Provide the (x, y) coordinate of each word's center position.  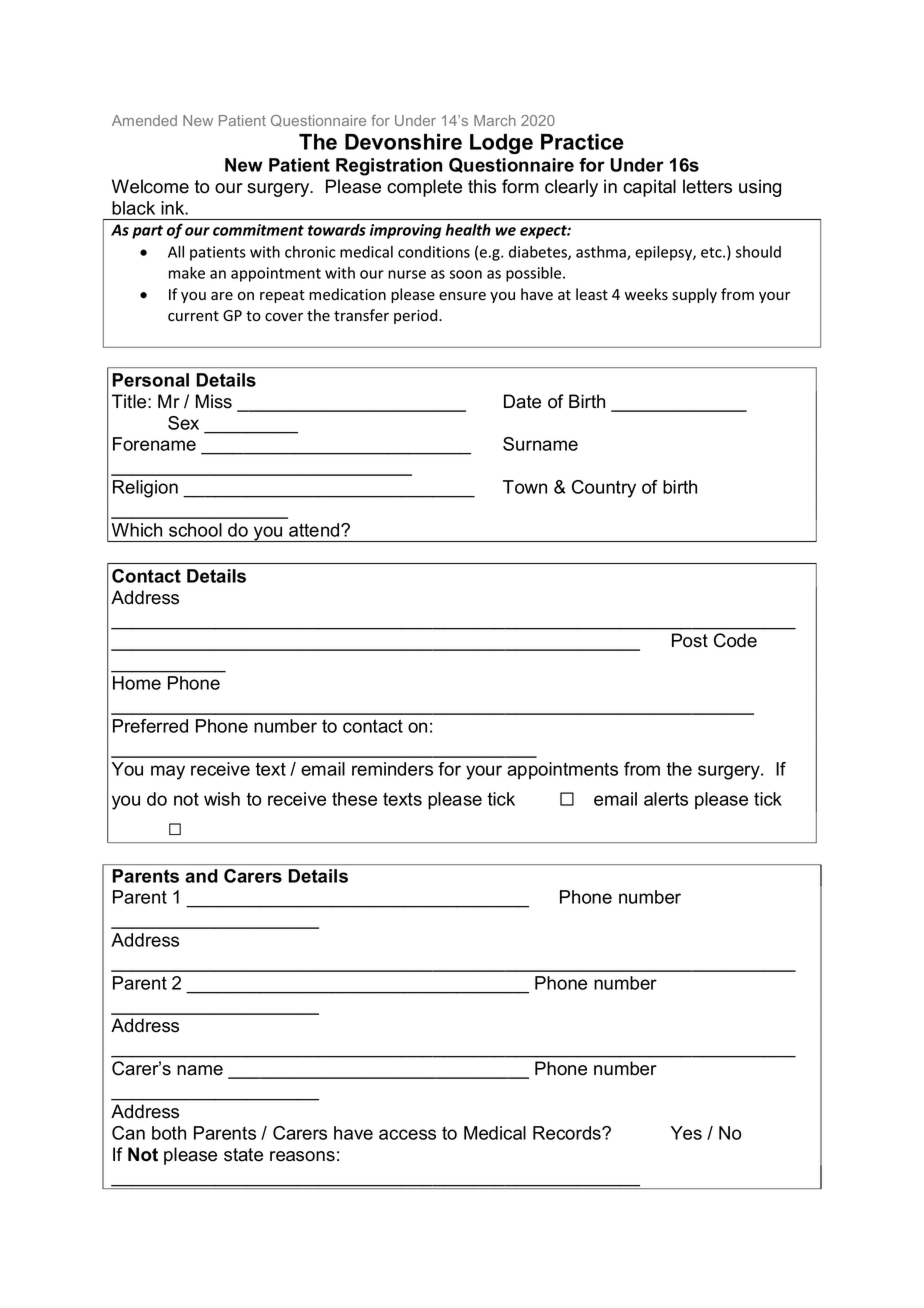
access (407, 1134)
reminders (392, 769)
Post (690, 640)
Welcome (150, 186)
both (169, 1133)
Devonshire (403, 142)
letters (707, 186)
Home (137, 683)
